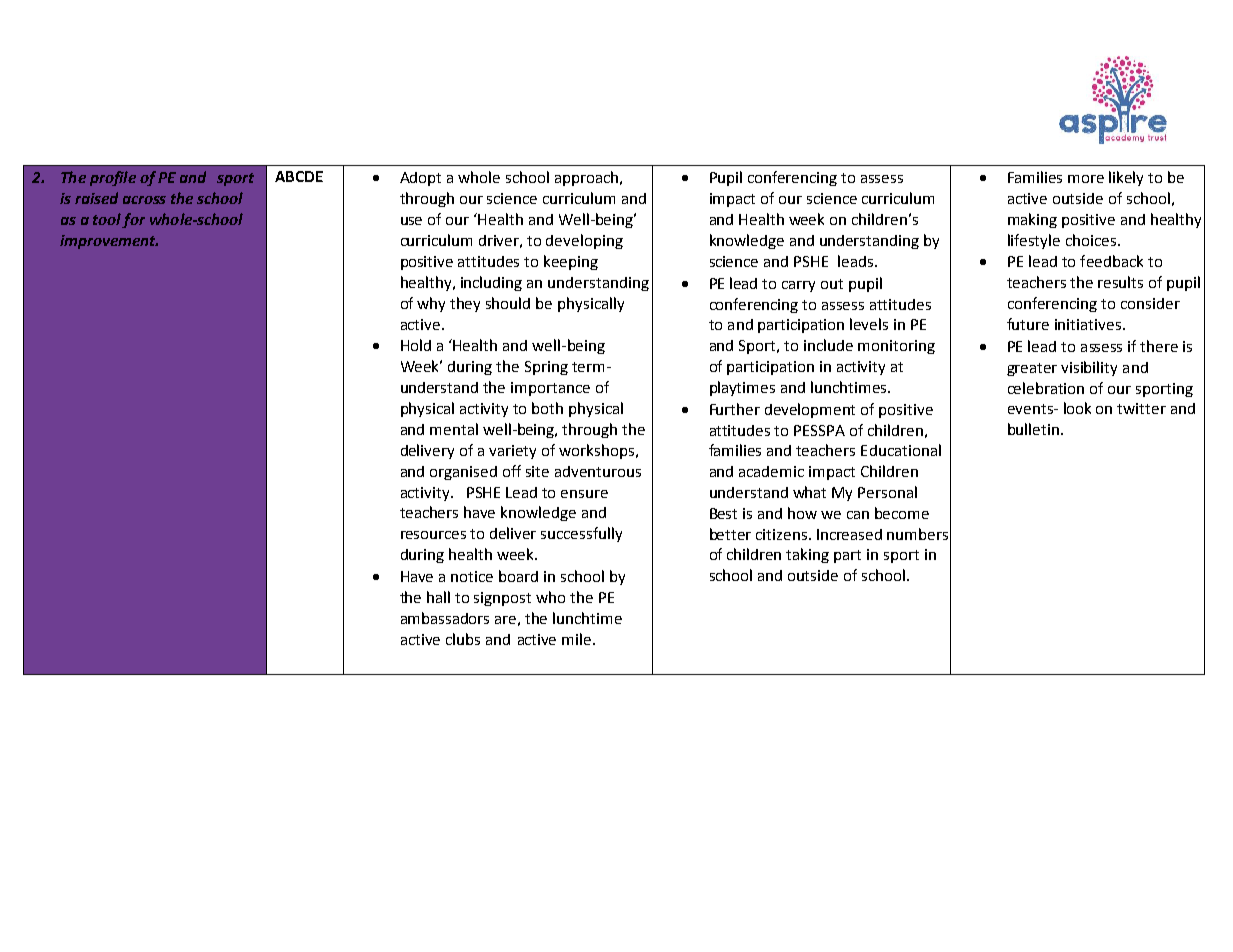 The width and height of the screenshot is (1233, 952). Describe the element at coordinates (576, 639) in the screenshot. I see `mile` at that location.
